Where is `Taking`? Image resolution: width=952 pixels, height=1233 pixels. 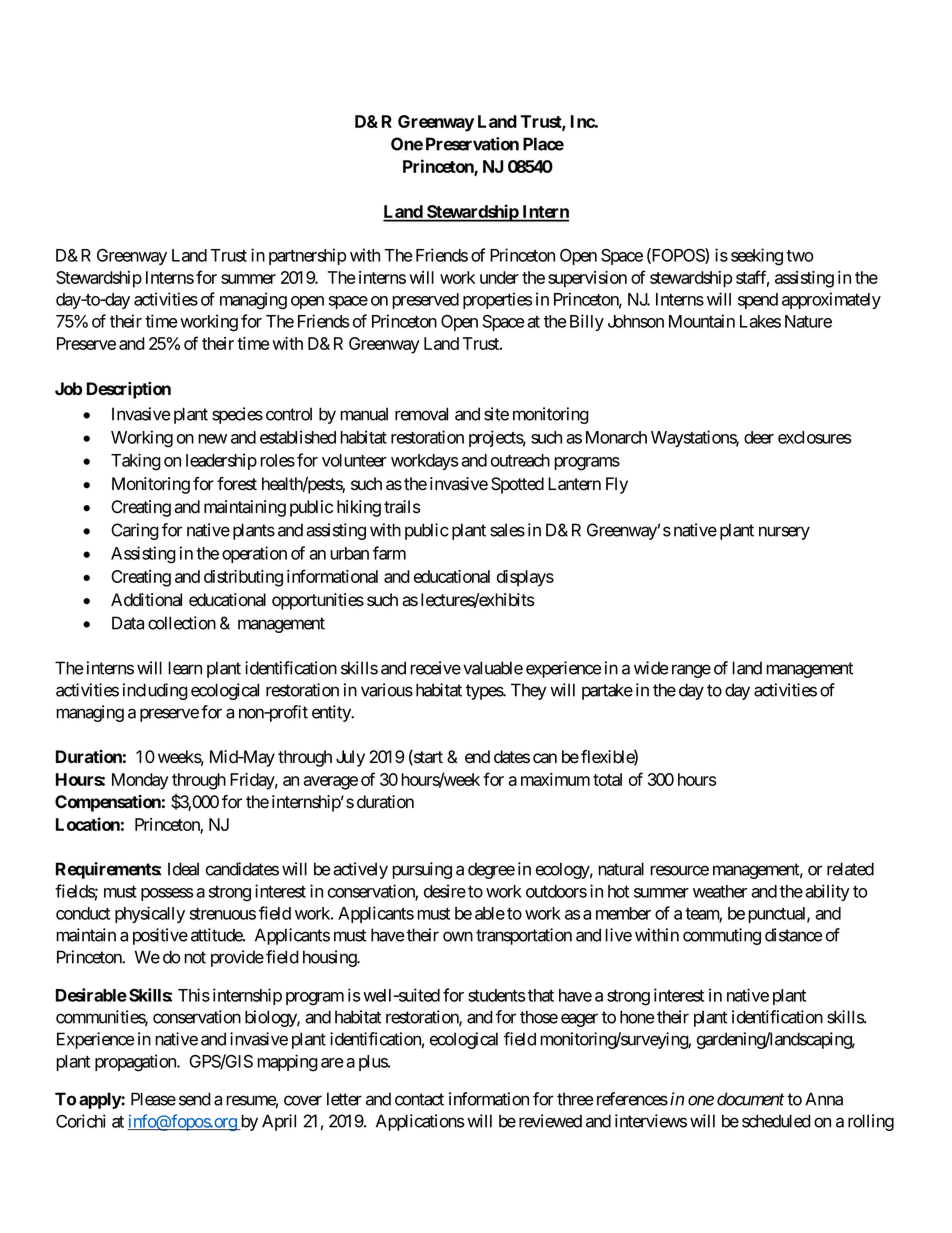 Taking is located at coordinates (136, 462).
